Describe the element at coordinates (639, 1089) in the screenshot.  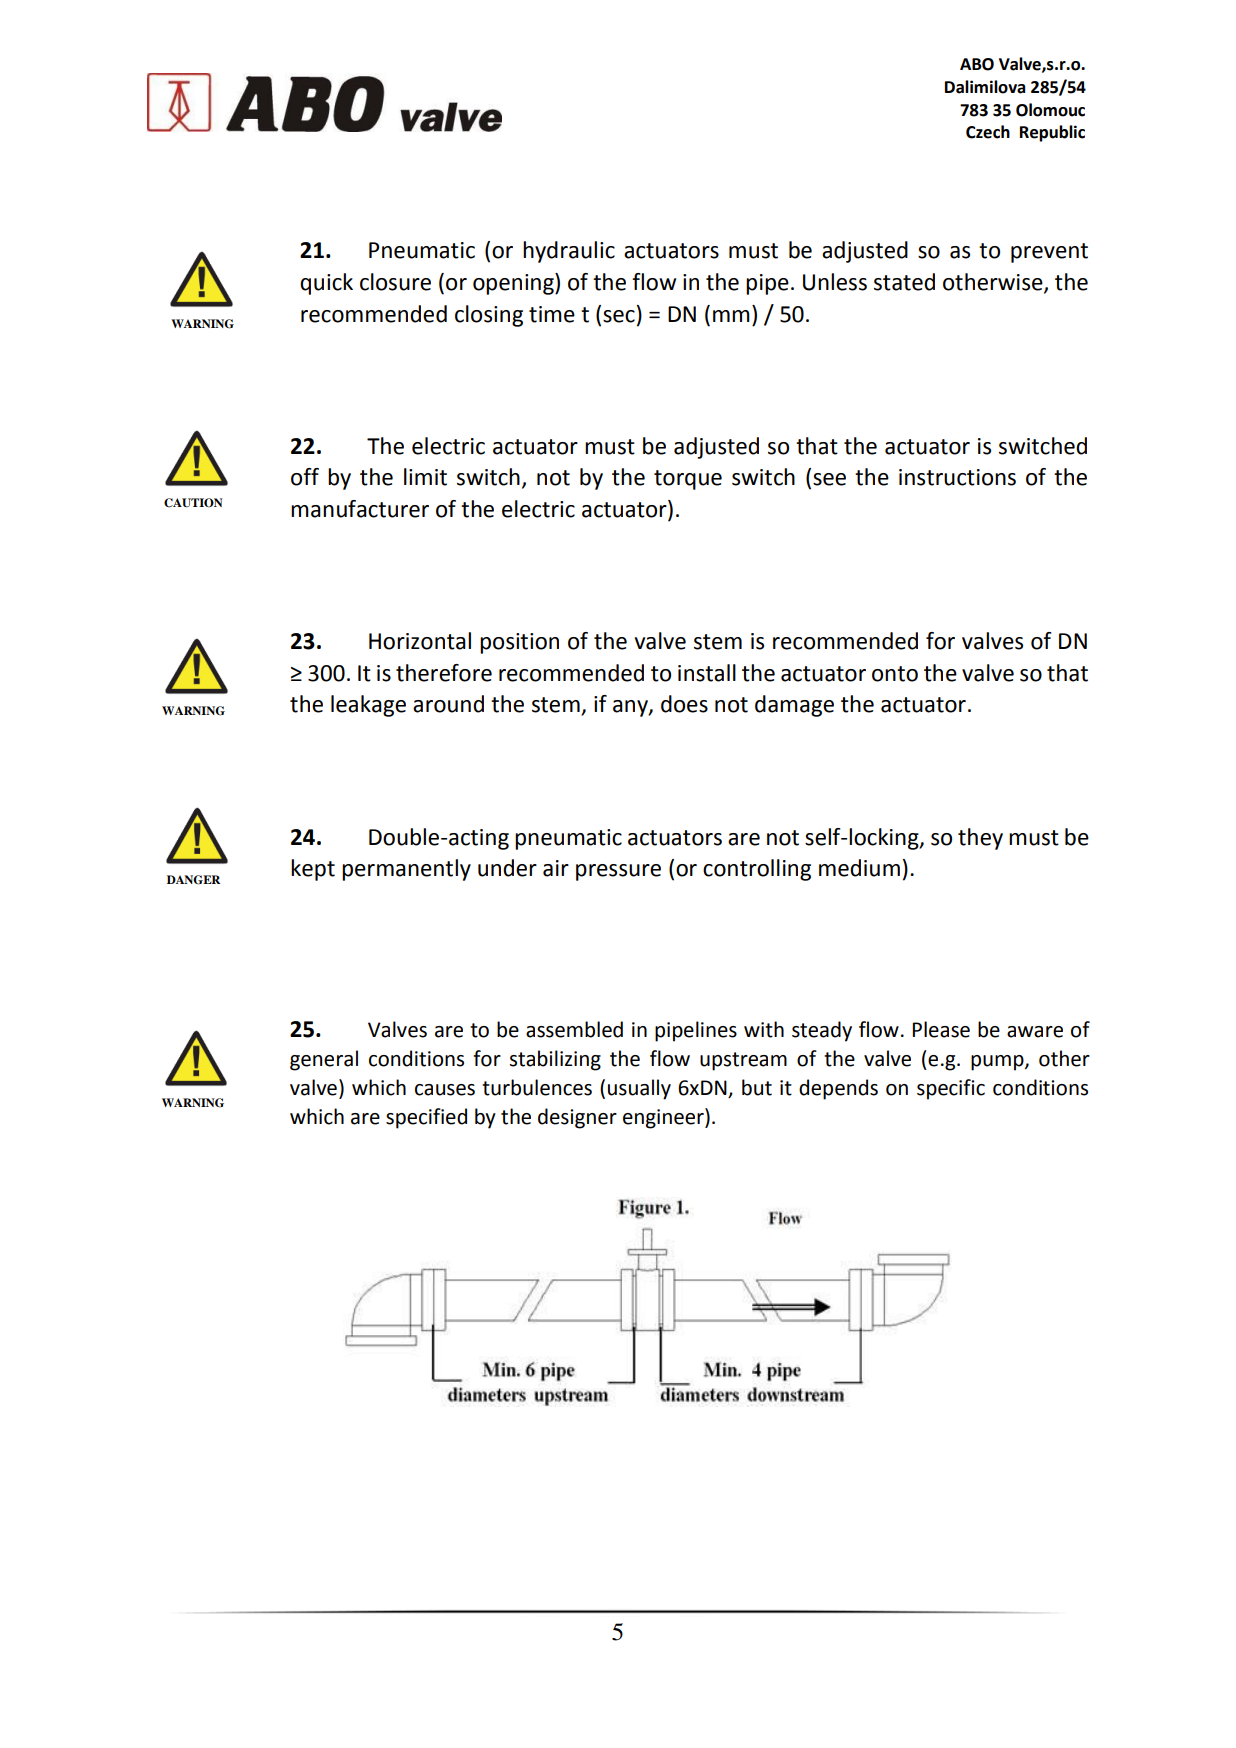
I see `usually` at that location.
